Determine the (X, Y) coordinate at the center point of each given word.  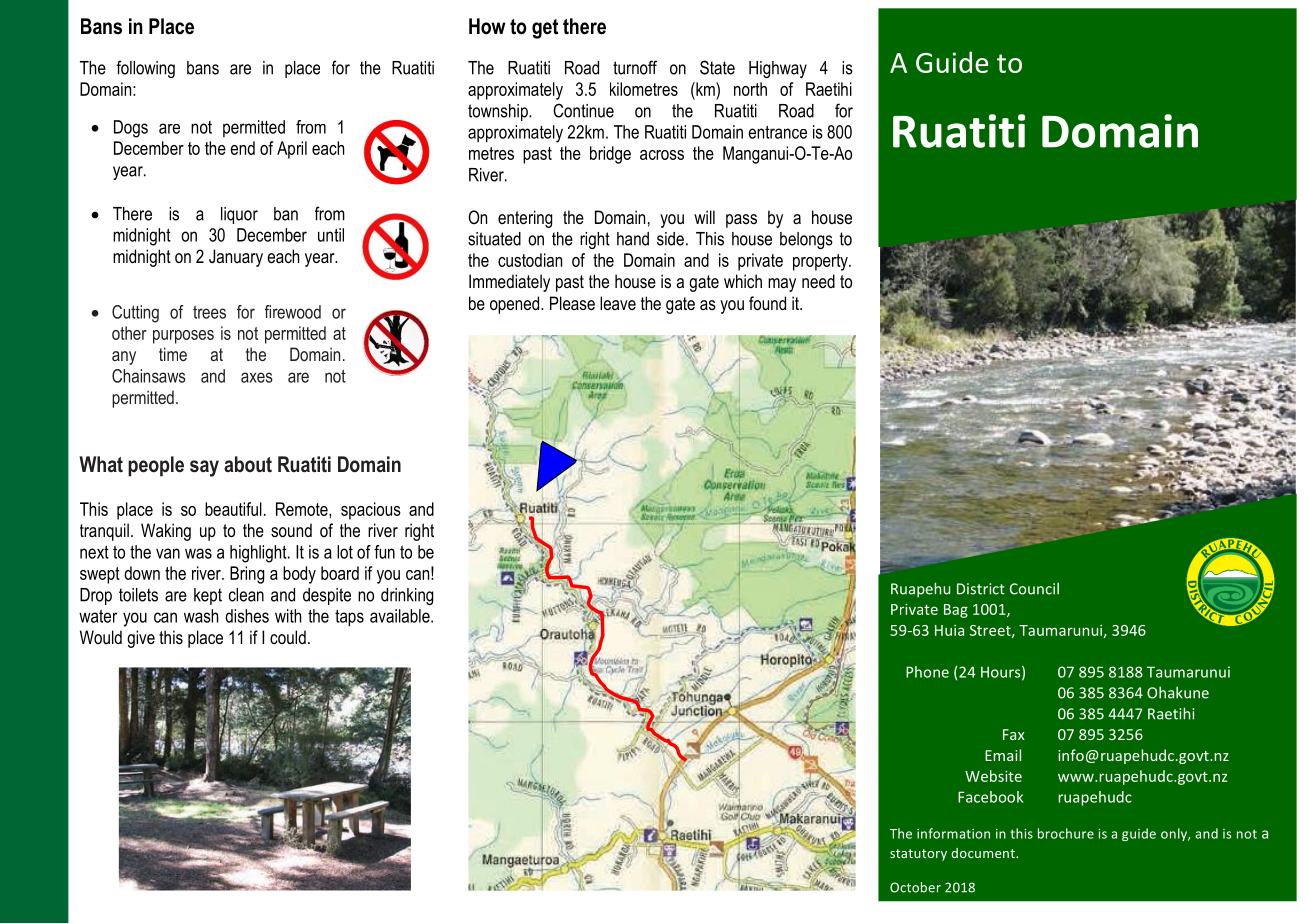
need (818, 281)
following (145, 69)
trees (209, 312)
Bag (956, 611)
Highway (778, 69)
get (545, 29)
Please (572, 303)
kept (208, 596)
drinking (407, 596)
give (141, 639)
